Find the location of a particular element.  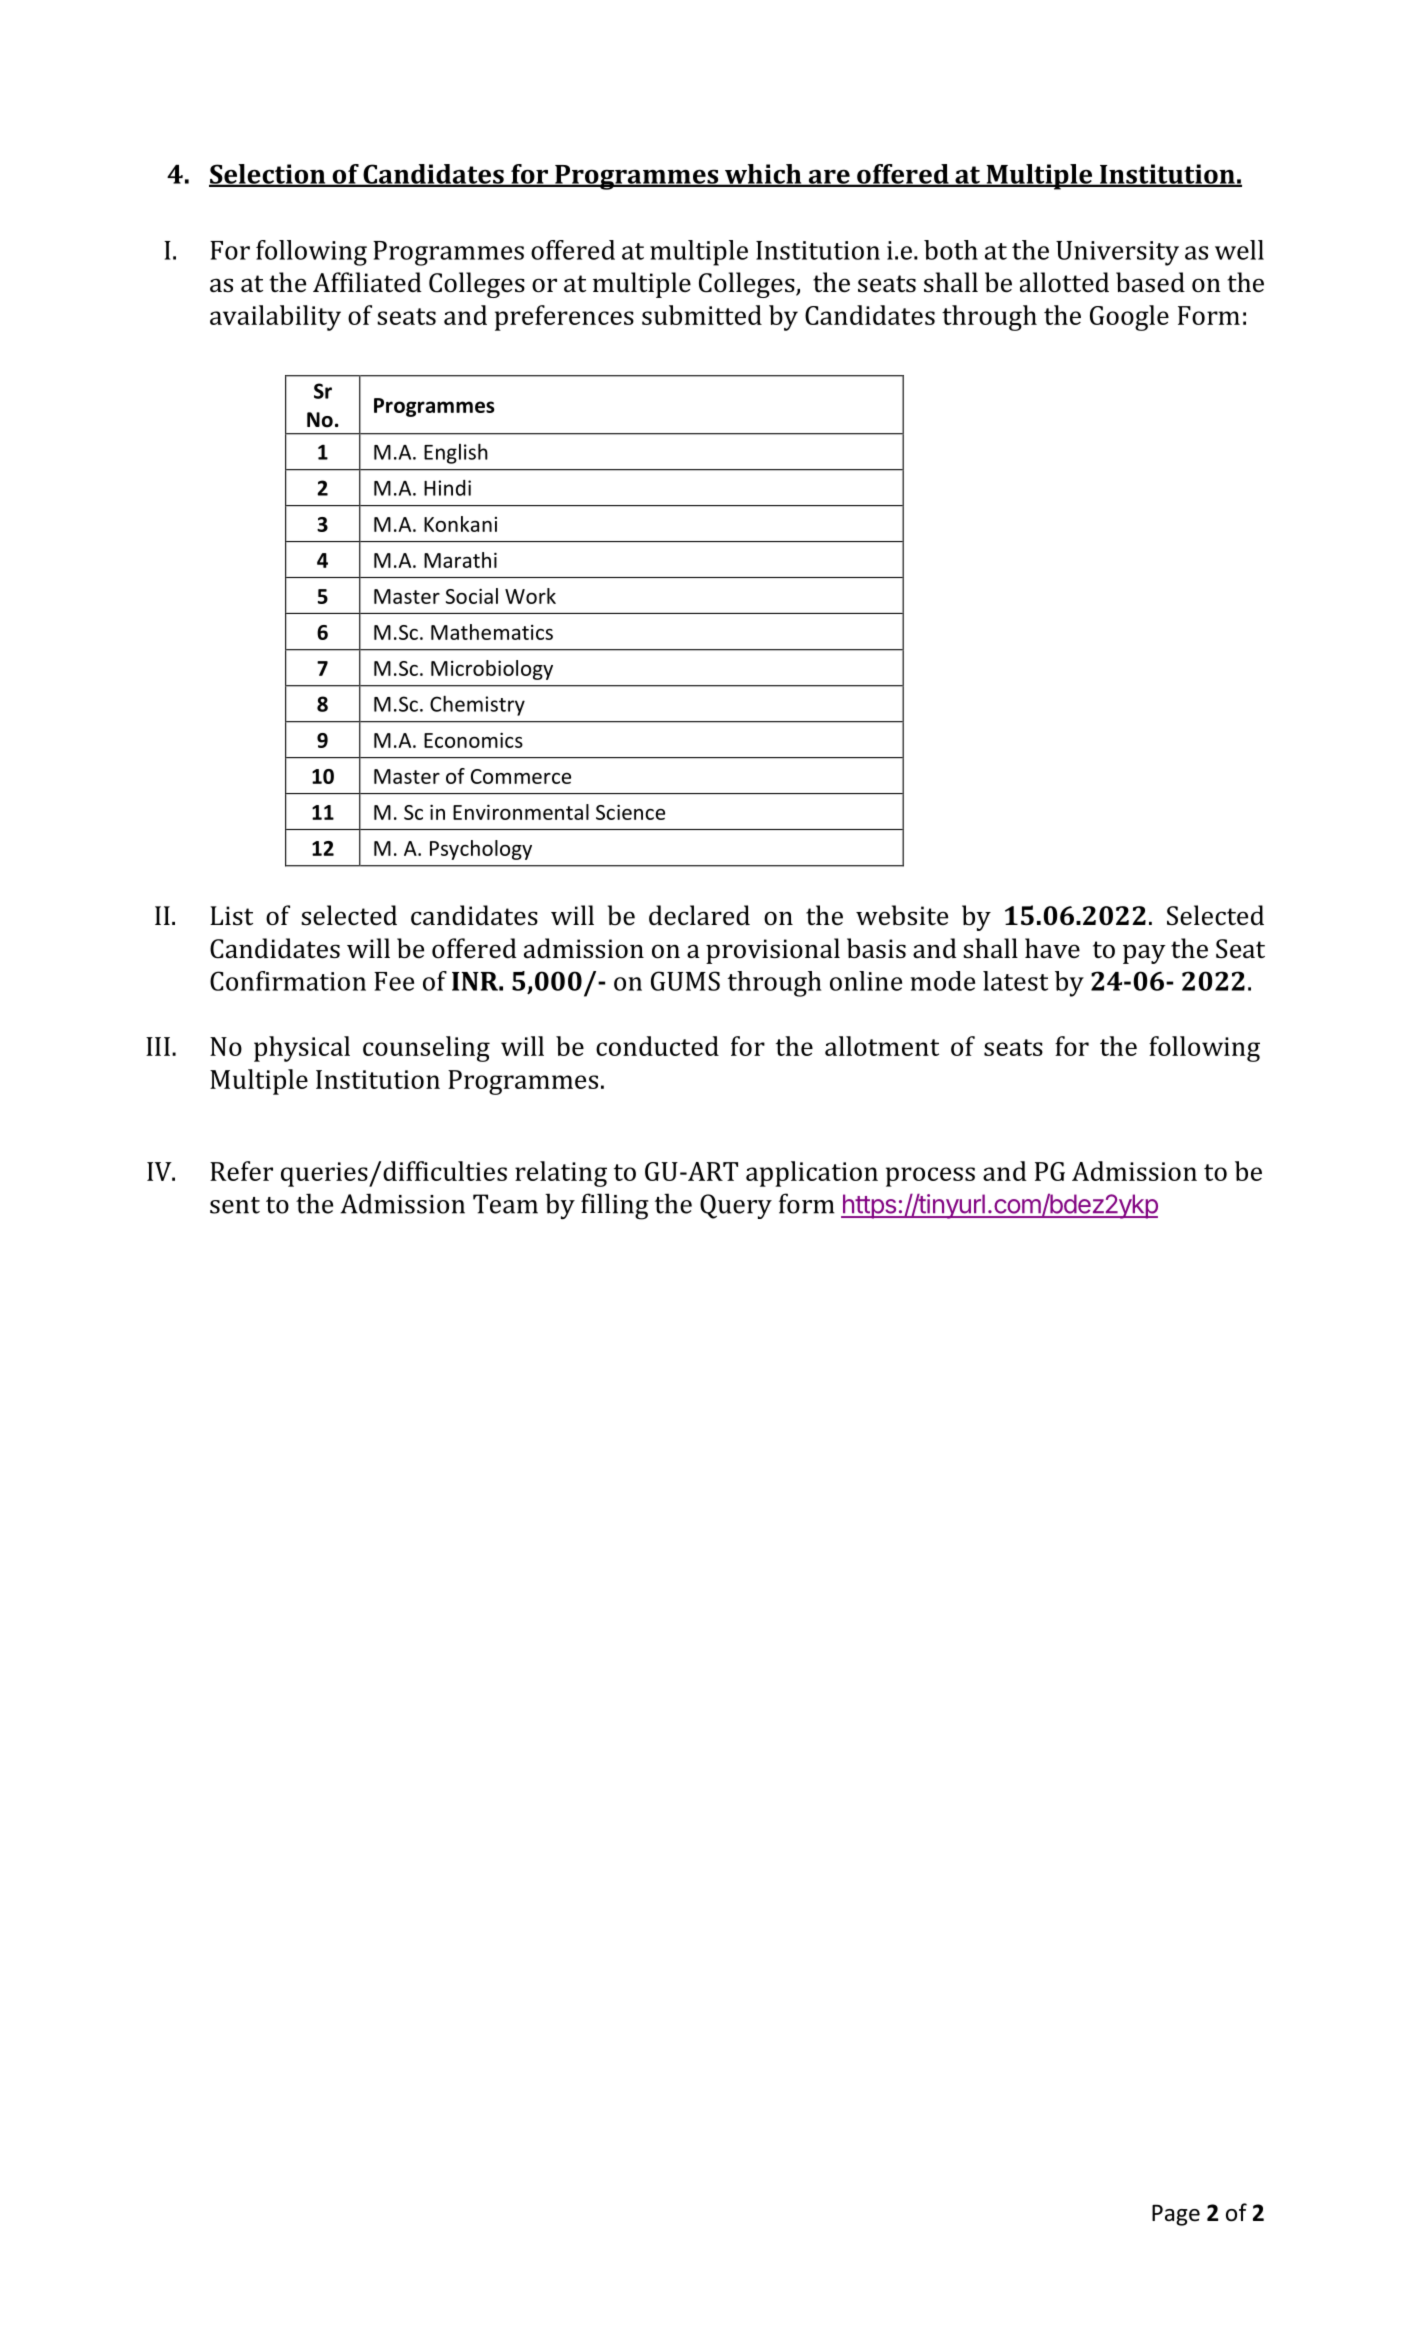

process is located at coordinates (930, 1177).
